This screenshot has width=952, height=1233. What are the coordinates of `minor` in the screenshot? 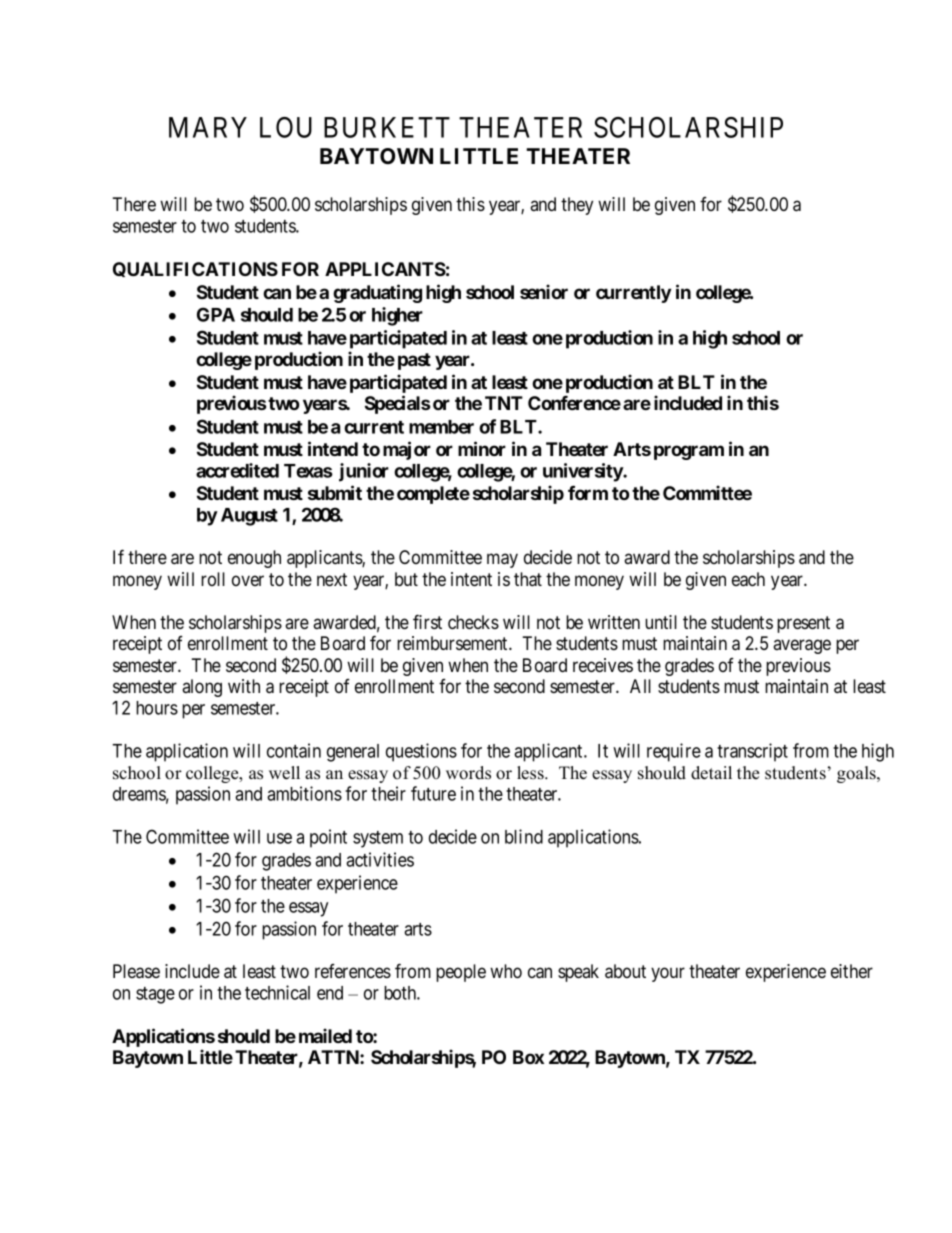 It's located at (482, 448).
